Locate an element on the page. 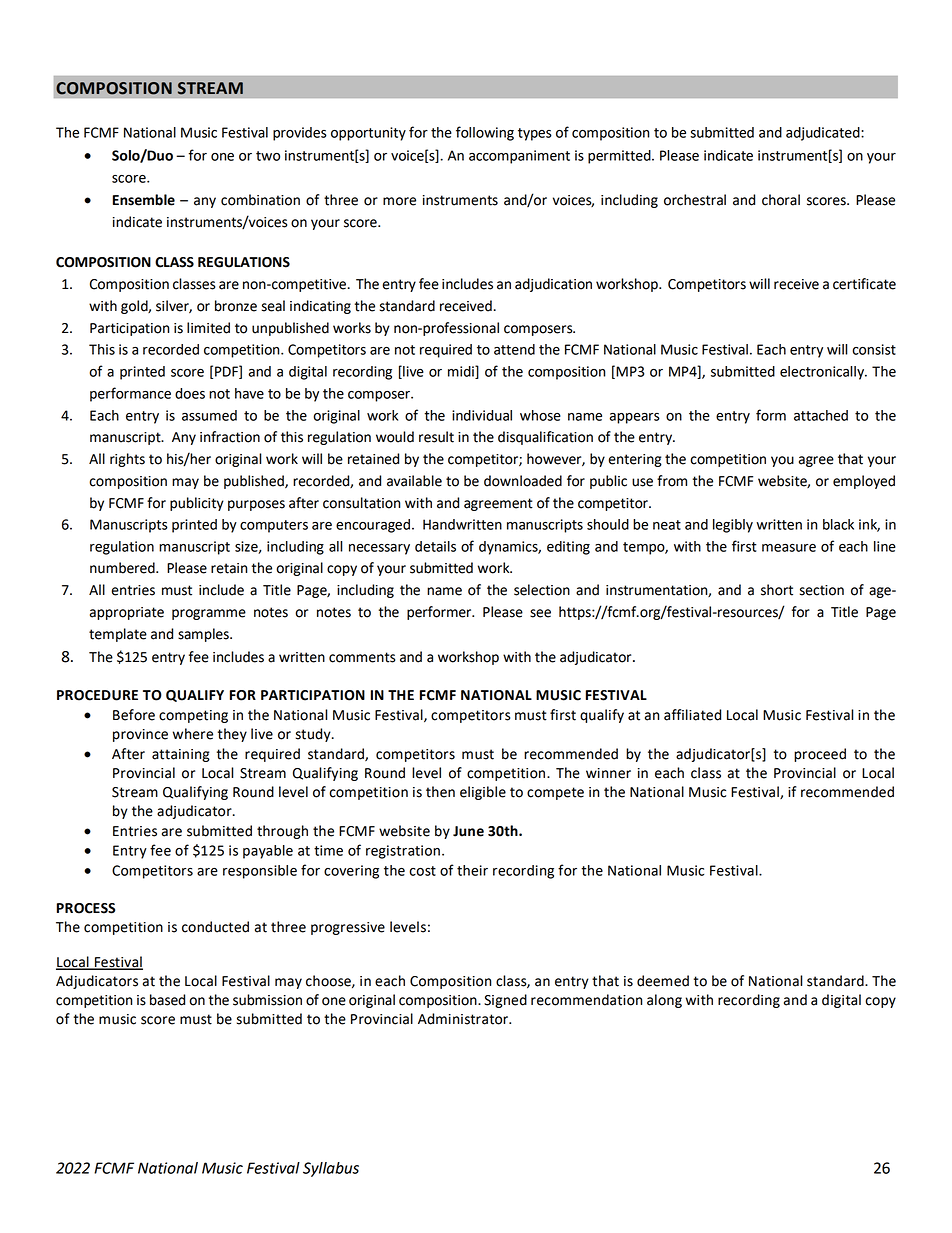  attaining is located at coordinates (181, 755).
